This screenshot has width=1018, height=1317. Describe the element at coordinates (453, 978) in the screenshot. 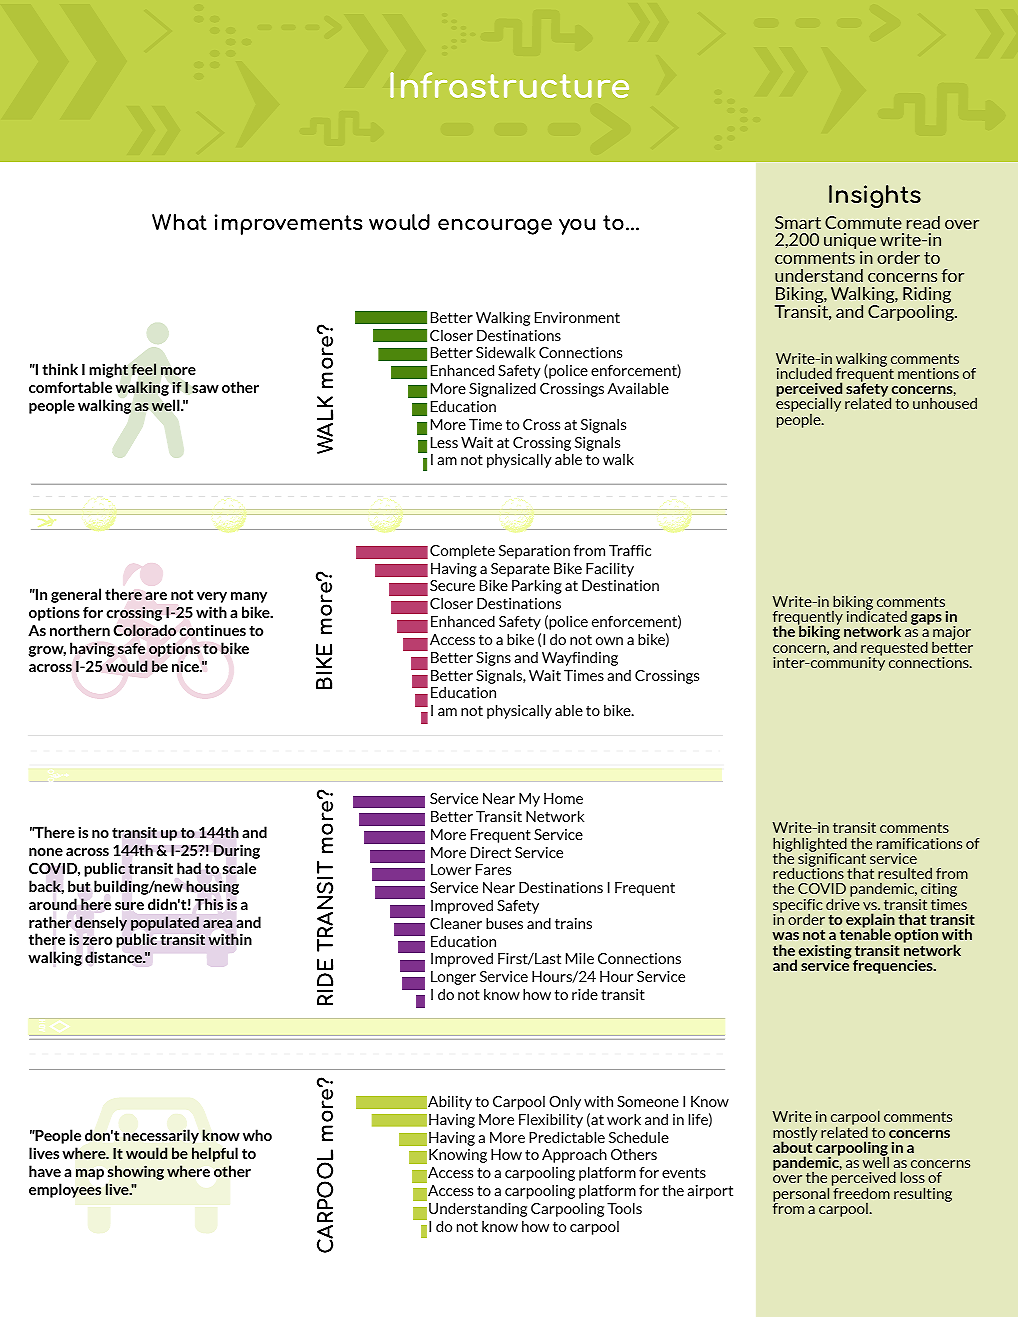

I see `Longer` at that location.
